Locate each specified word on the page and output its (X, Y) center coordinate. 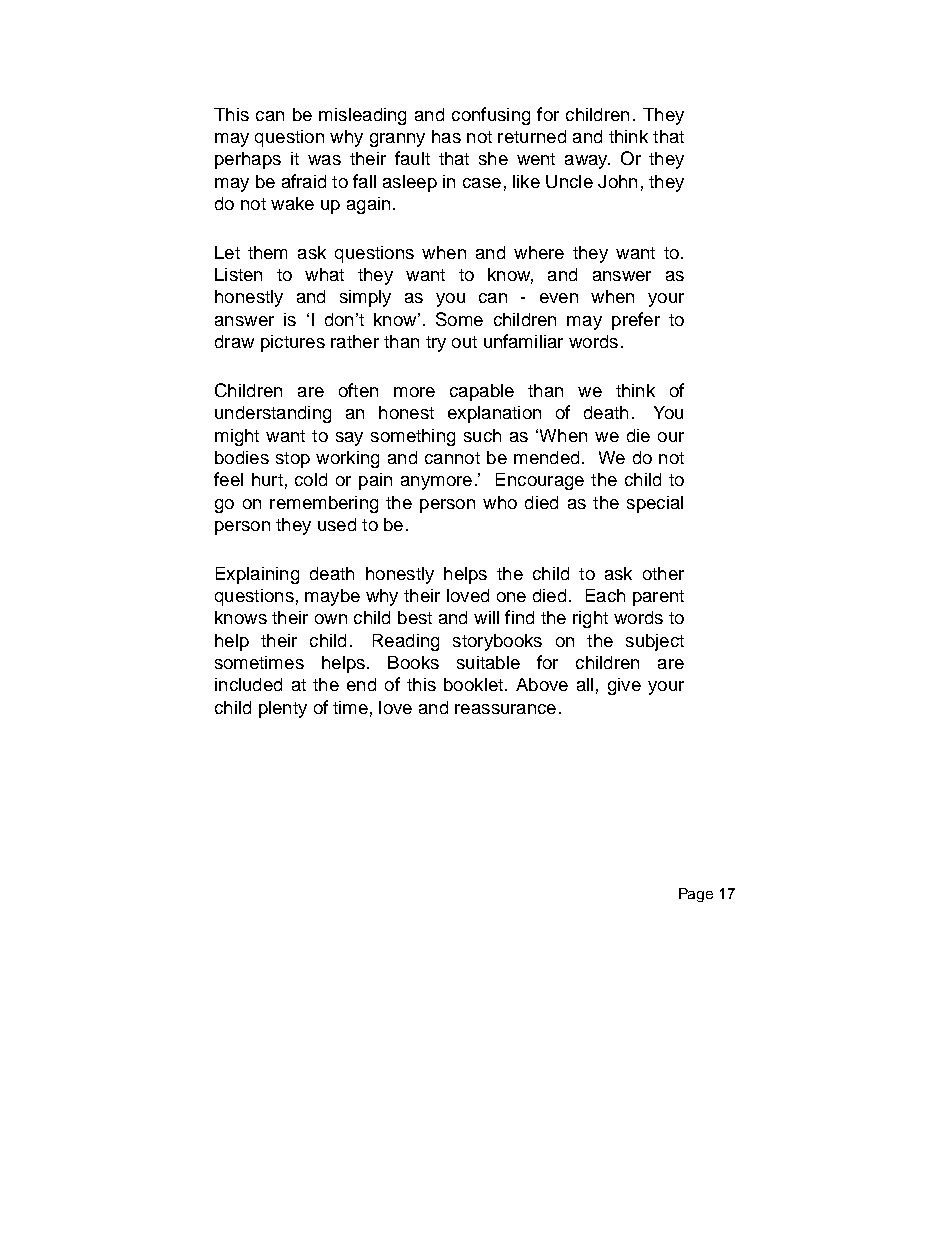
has (446, 136)
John (617, 181)
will (486, 617)
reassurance (505, 709)
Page (696, 895)
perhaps (248, 160)
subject (655, 642)
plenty (283, 709)
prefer (636, 321)
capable (482, 392)
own (331, 619)
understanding (273, 414)
